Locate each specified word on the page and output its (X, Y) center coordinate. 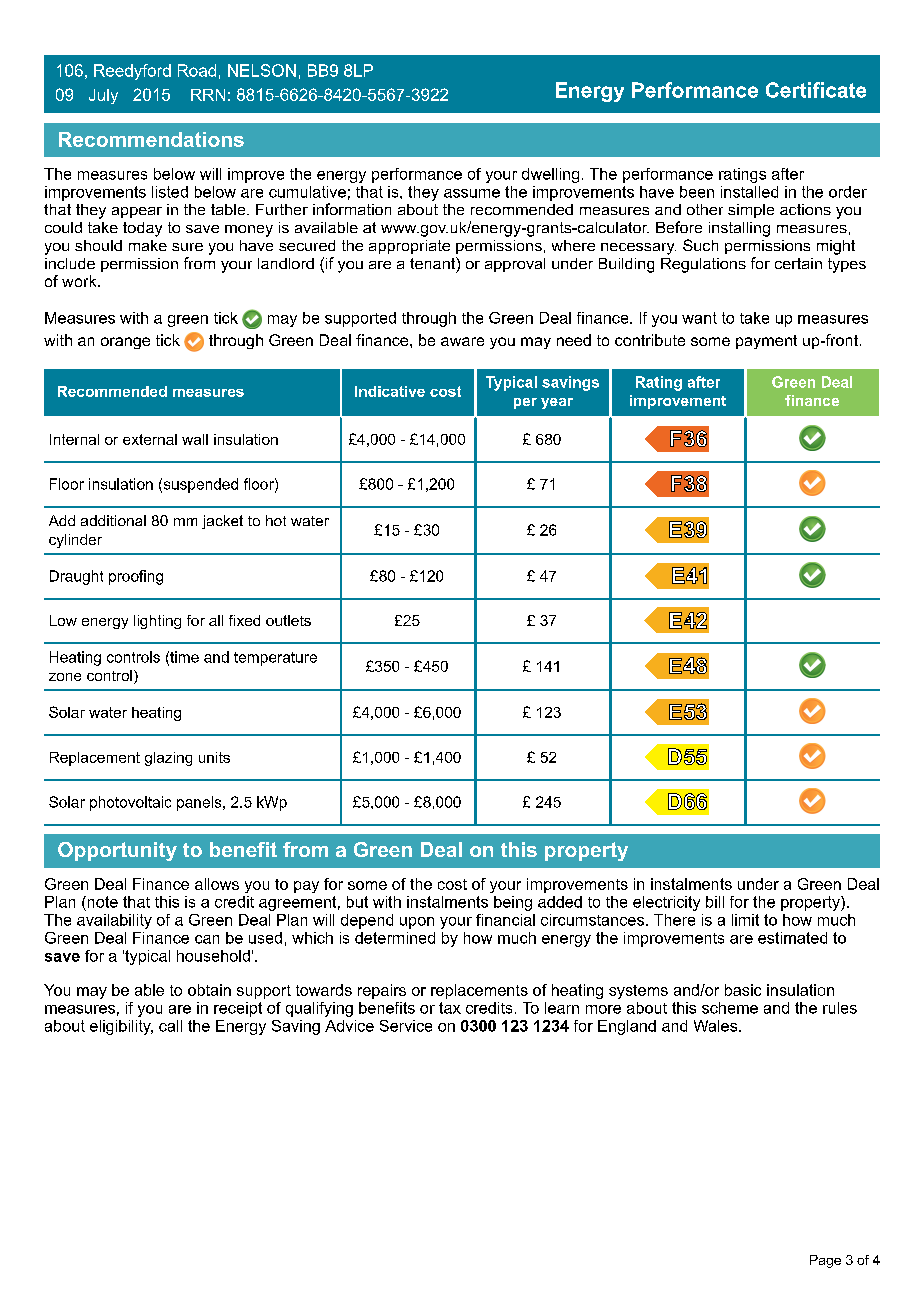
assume (472, 193)
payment (766, 342)
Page (825, 1261)
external (150, 439)
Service (406, 1026)
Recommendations (151, 139)
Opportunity (117, 851)
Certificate (816, 90)
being (513, 903)
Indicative (390, 391)
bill (715, 902)
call (170, 1026)
